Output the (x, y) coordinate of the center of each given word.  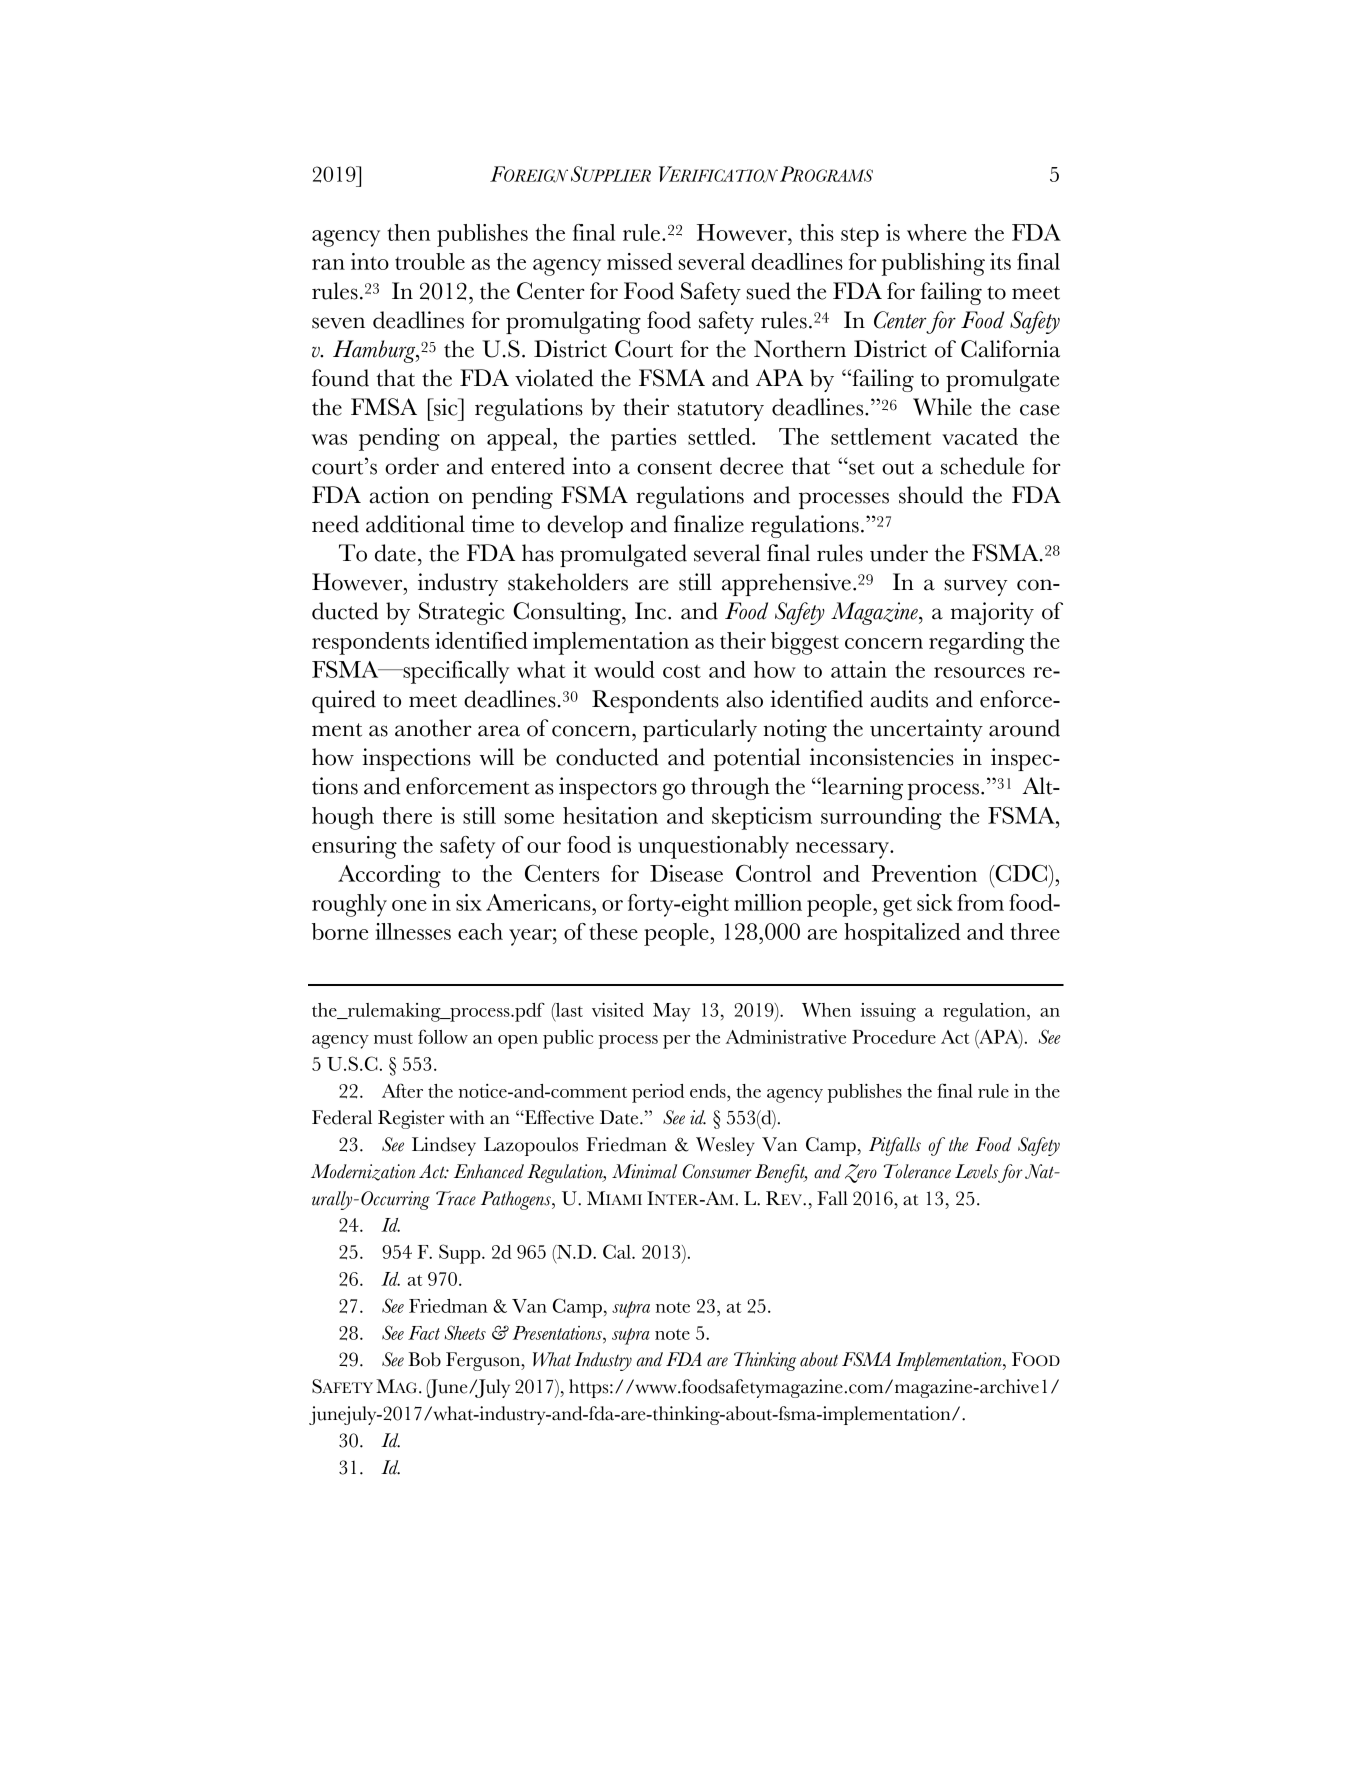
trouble (430, 261)
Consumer (717, 1171)
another (433, 728)
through (730, 788)
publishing (933, 264)
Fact (424, 1333)
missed (640, 261)
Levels (976, 1171)
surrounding (881, 818)
